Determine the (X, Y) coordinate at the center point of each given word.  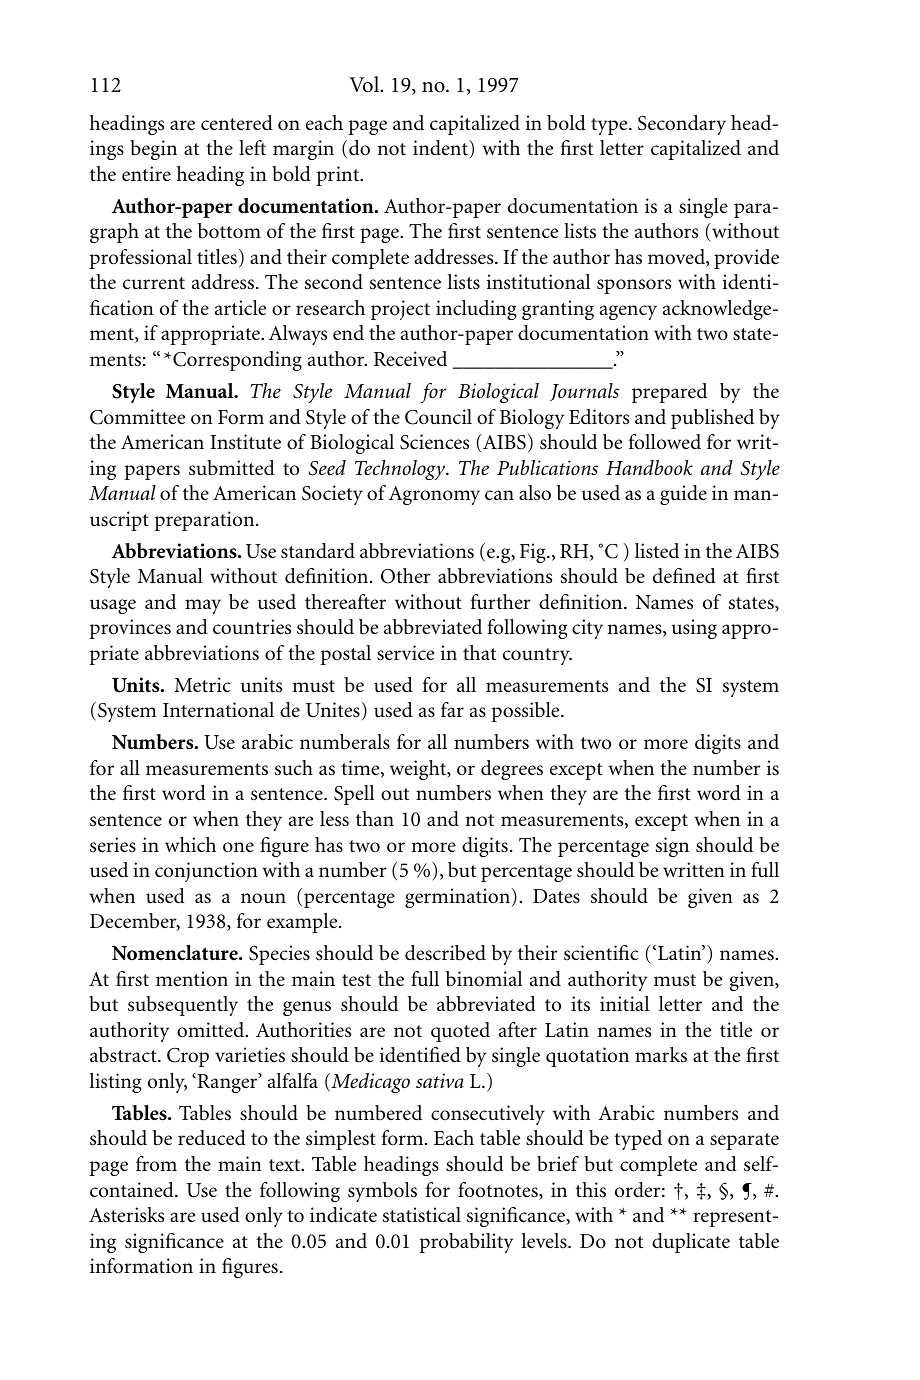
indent (442, 149)
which (190, 844)
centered (237, 123)
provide (746, 259)
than (375, 818)
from (156, 1164)
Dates (556, 896)
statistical (422, 1215)
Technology (401, 470)
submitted (232, 468)
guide (683, 495)
